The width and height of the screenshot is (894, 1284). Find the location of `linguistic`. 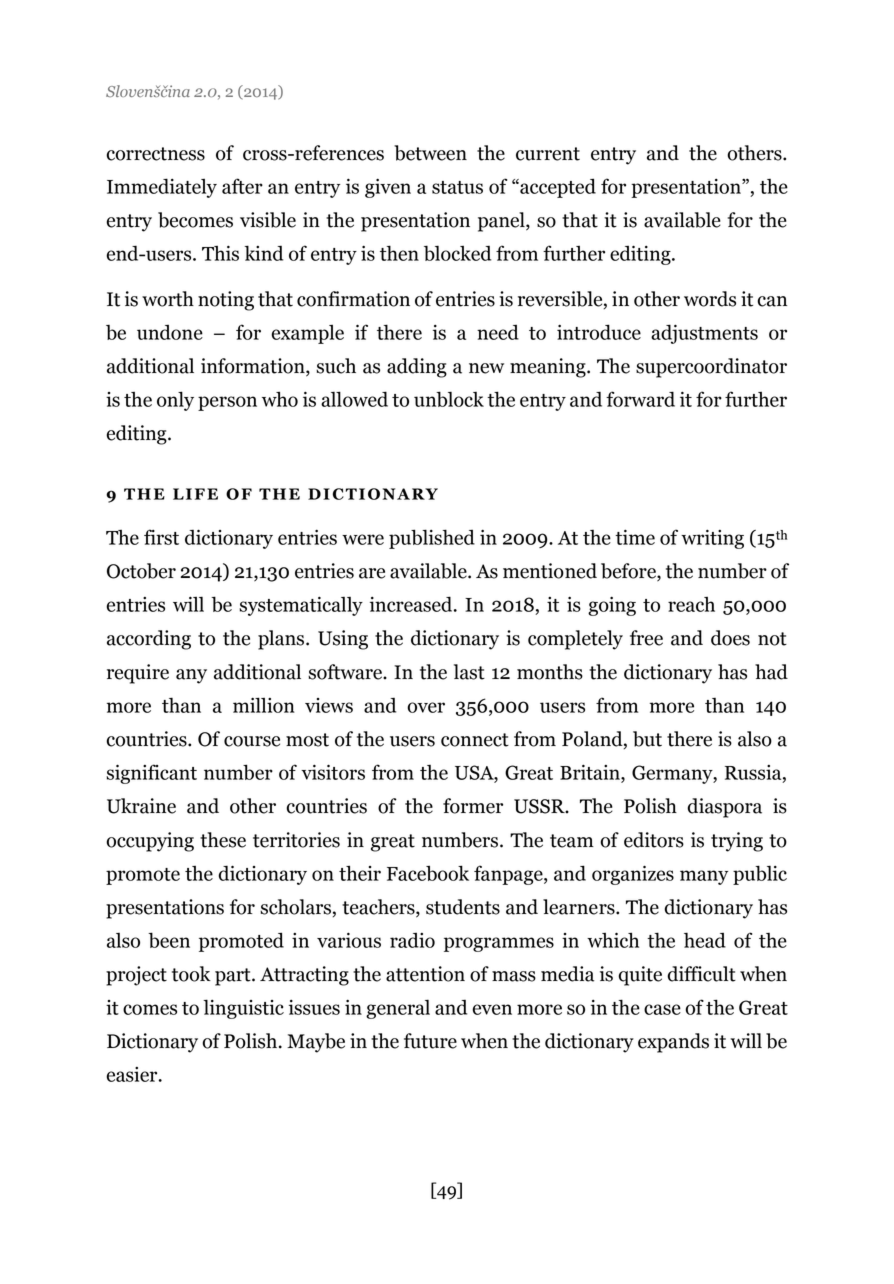

linguistic is located at coordinates (243, 1009).
